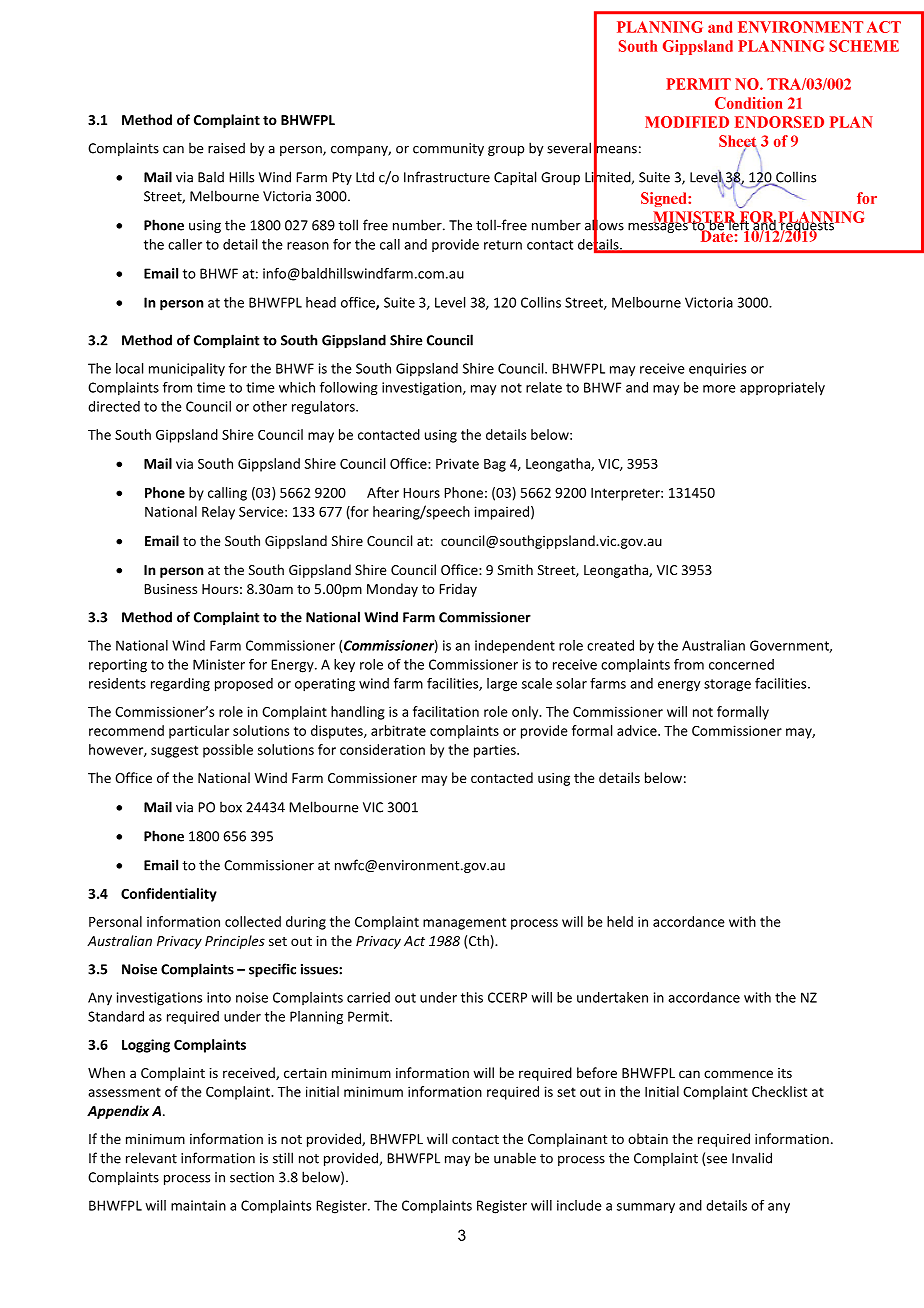  What do you see at coordinates (447, 177) in the screenshot?
I see `Infrastructure` at bounding box center [447, 177].
